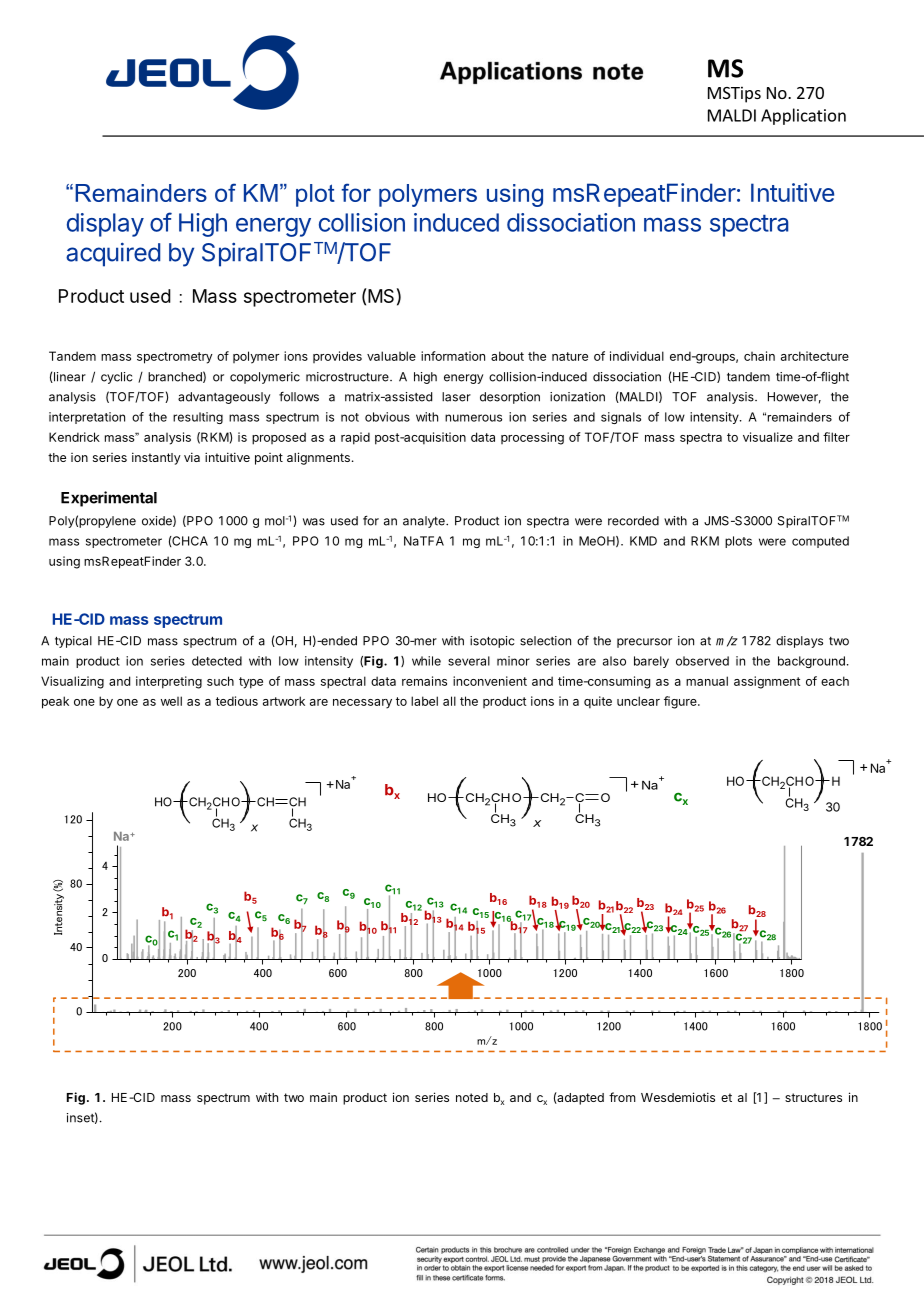 This image has height=1308, width=924. What do you see at coordinates (702, 661) in the image?
I see `observed` at bounding box center [702, 661].
